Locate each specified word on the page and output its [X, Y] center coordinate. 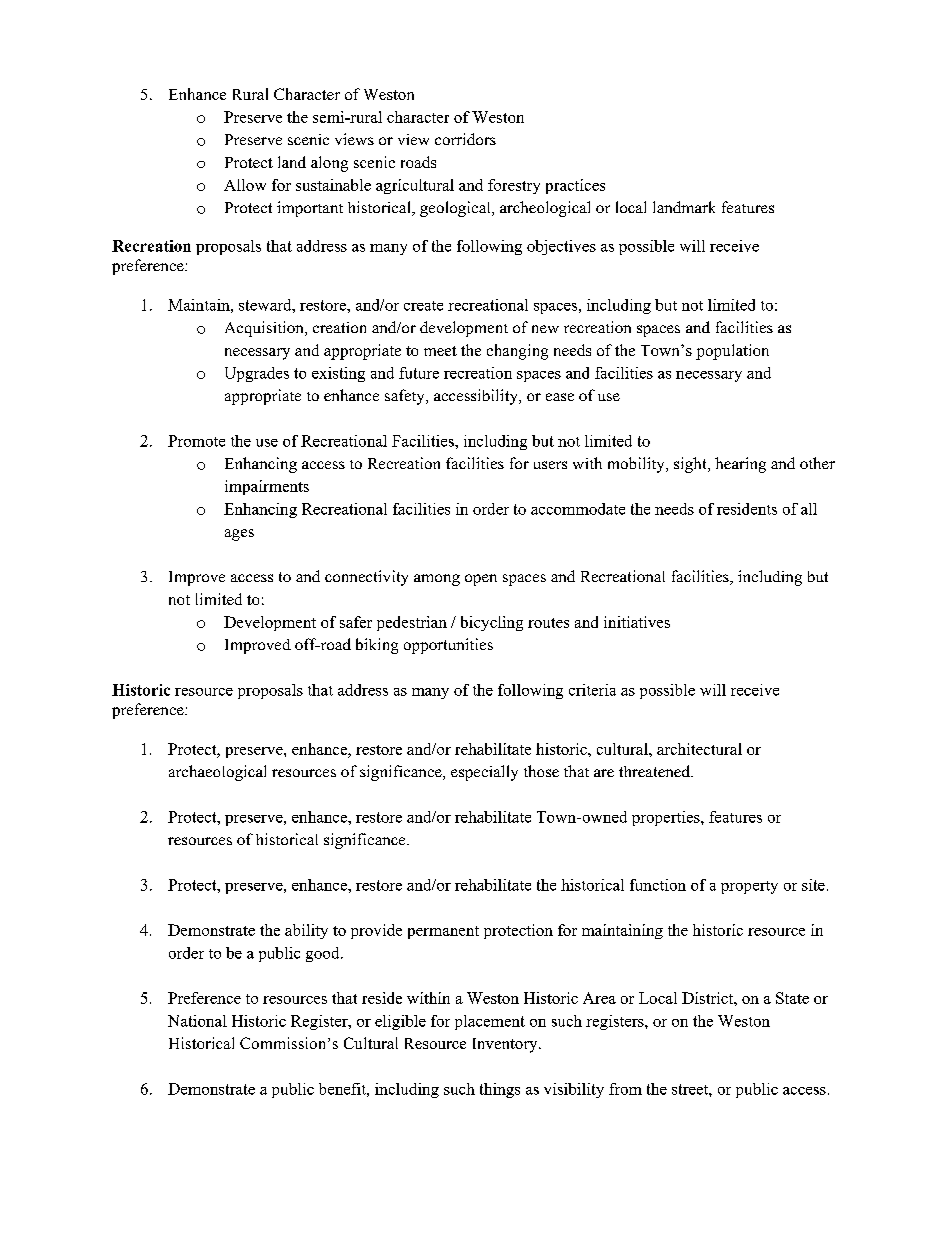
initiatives [637, 622]
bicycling [492, 623]
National [197, 1021]
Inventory [506, 1045]
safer [356, 622]
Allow [245, 185]
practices [575, 186]
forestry [514, 186]
